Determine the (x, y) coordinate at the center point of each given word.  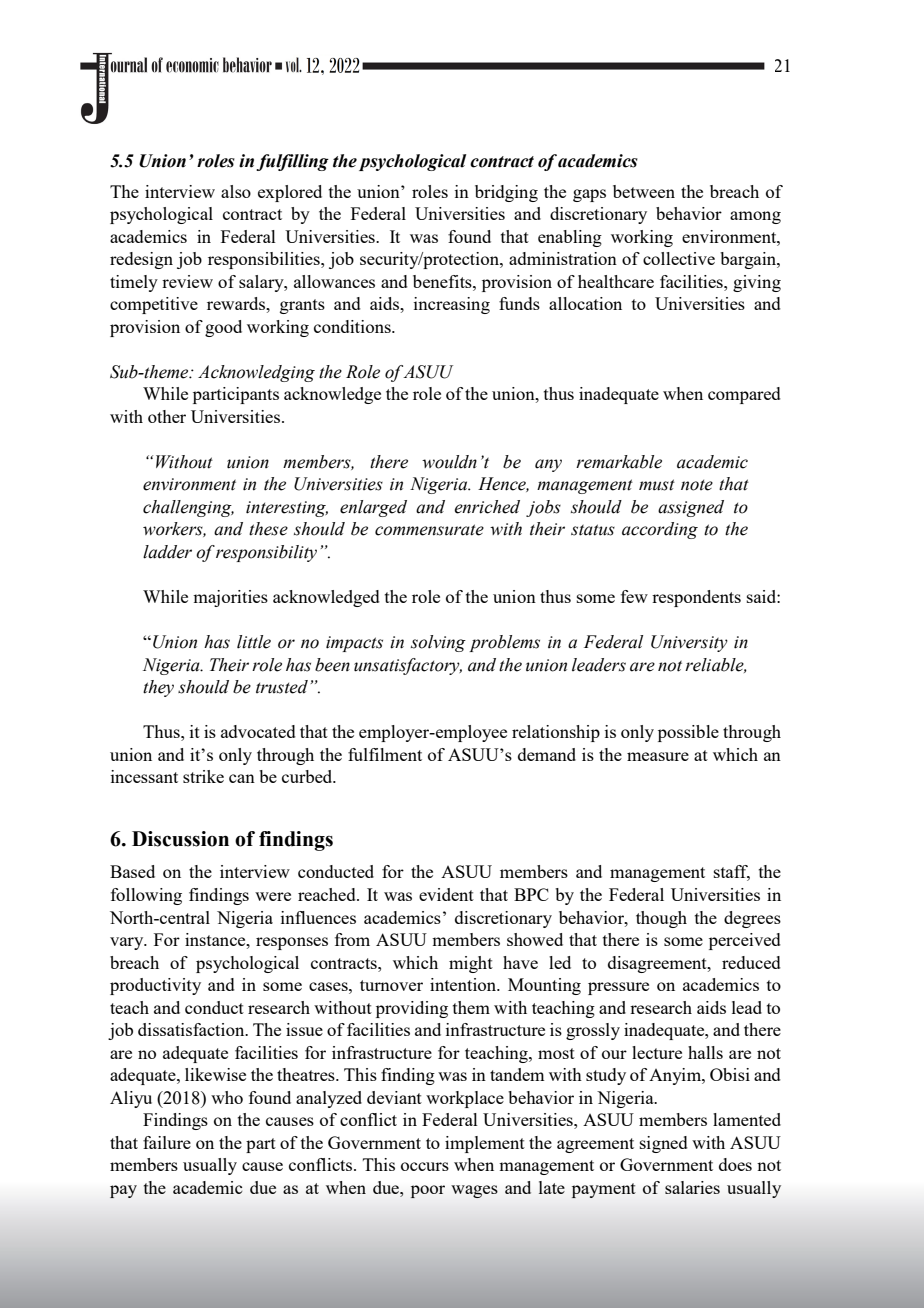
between (644, 191)
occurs (425, 1166)
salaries (692, 1187)
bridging (506, 193)
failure (167, 1142)
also (236, 191)
